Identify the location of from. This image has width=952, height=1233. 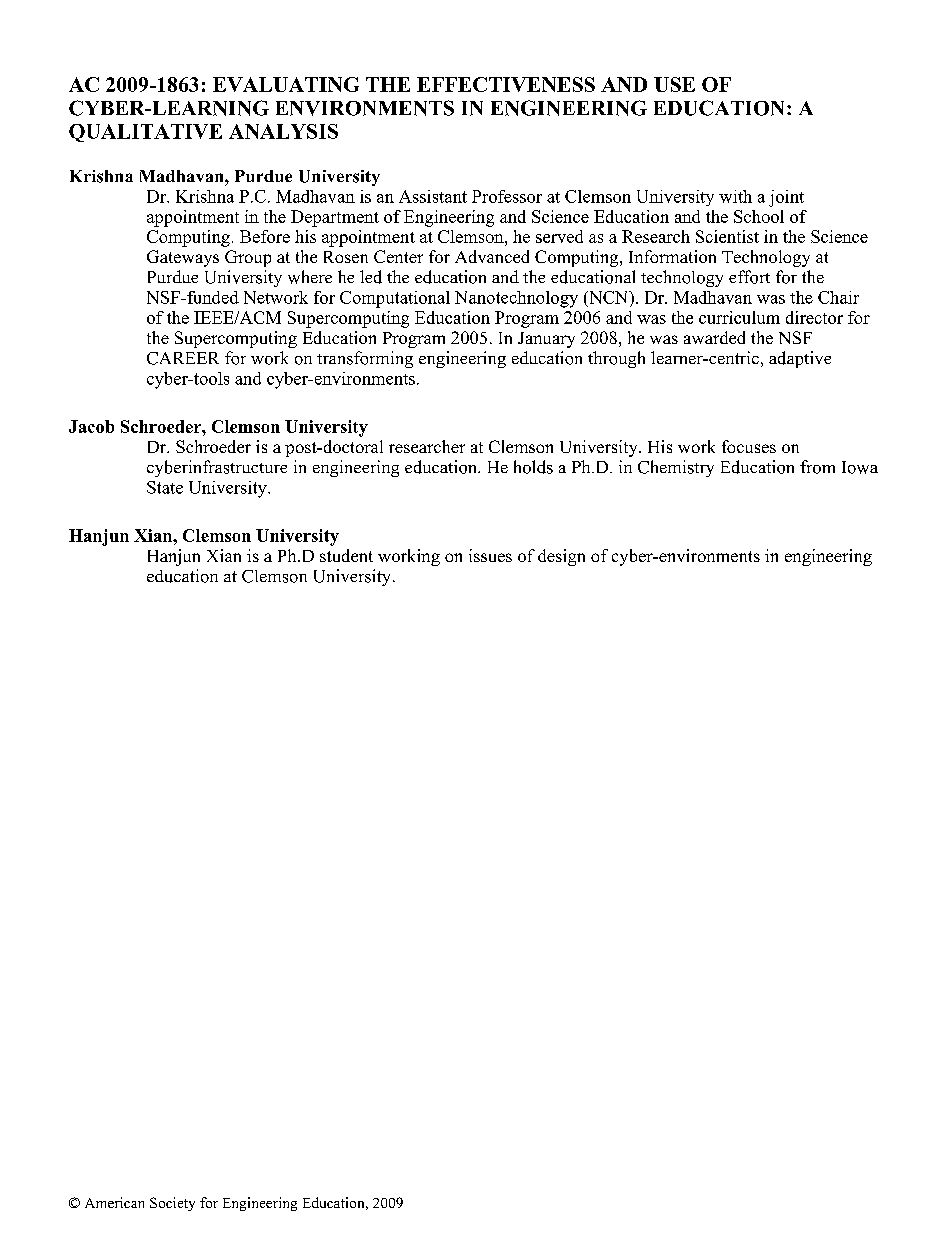
(817, 467).
